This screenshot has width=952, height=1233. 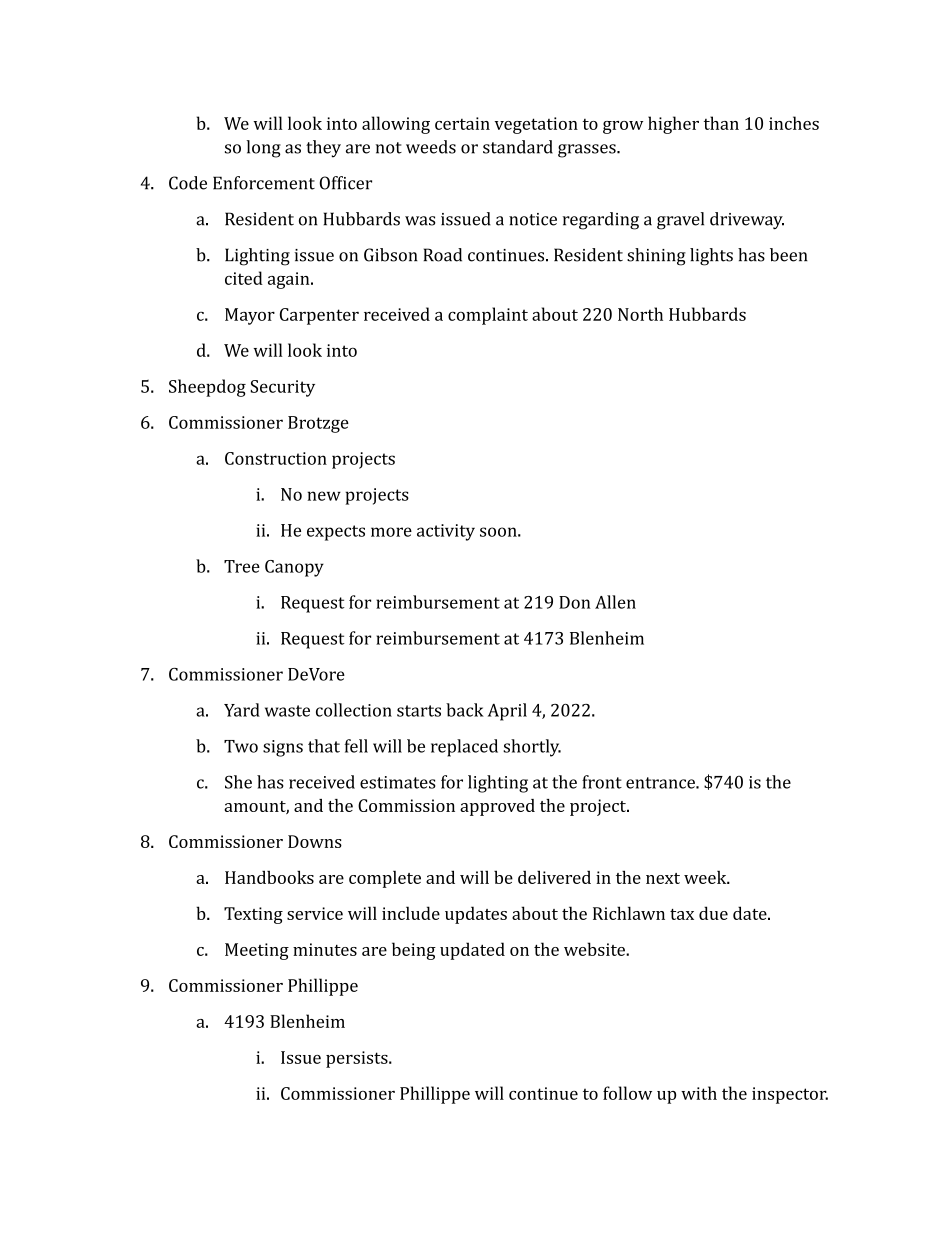 What do you see at coordinates (627, 1093) in the screenshot?
I see `follow` at bounding box center [627, 1093].
